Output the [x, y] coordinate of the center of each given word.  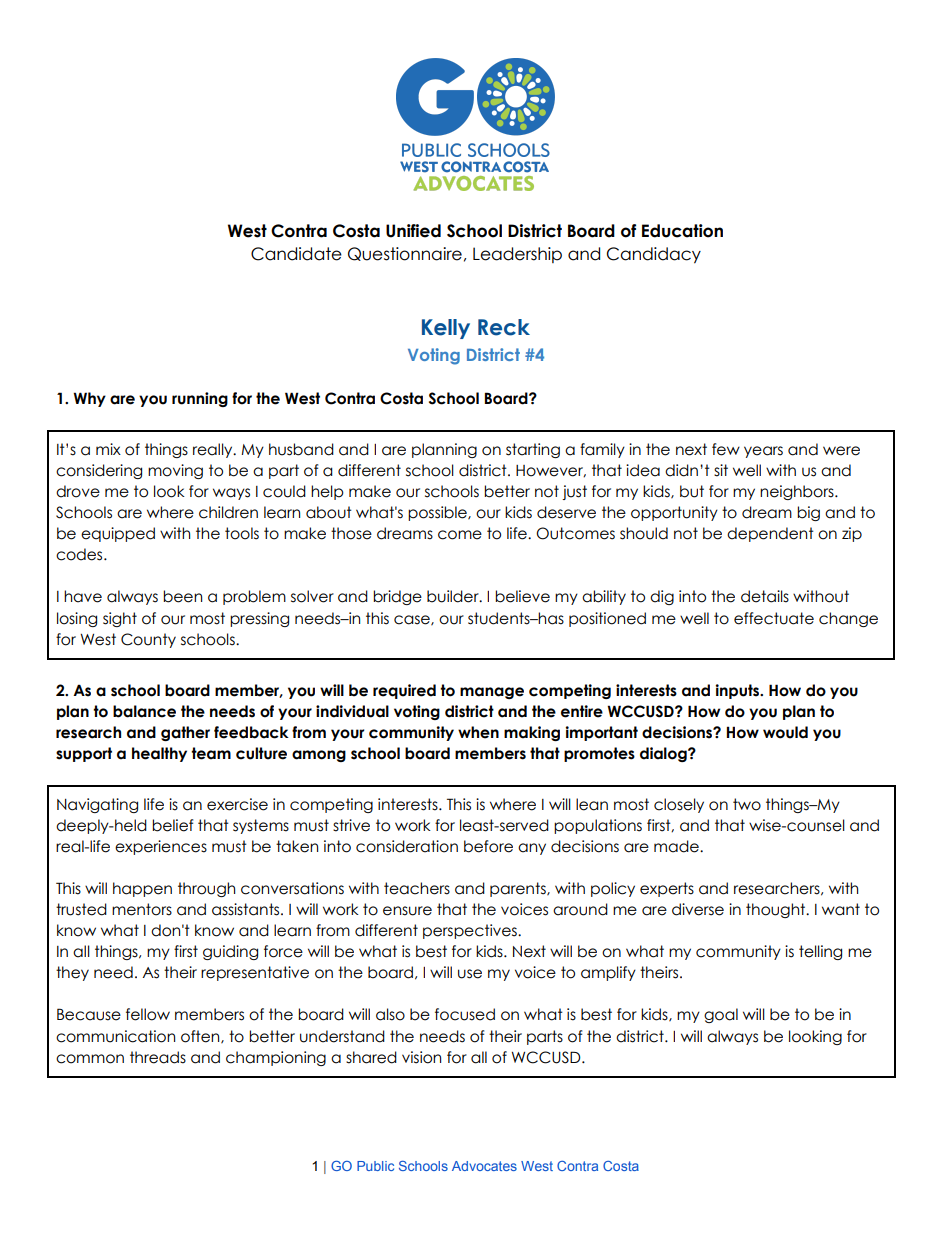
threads [158, 1057]
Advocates [484, 1166]
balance [144, 711]
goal [721, 1015]
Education [682, 231]
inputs [738, 691]
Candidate [296, 254]
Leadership [517, 255]
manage [492, 693]
